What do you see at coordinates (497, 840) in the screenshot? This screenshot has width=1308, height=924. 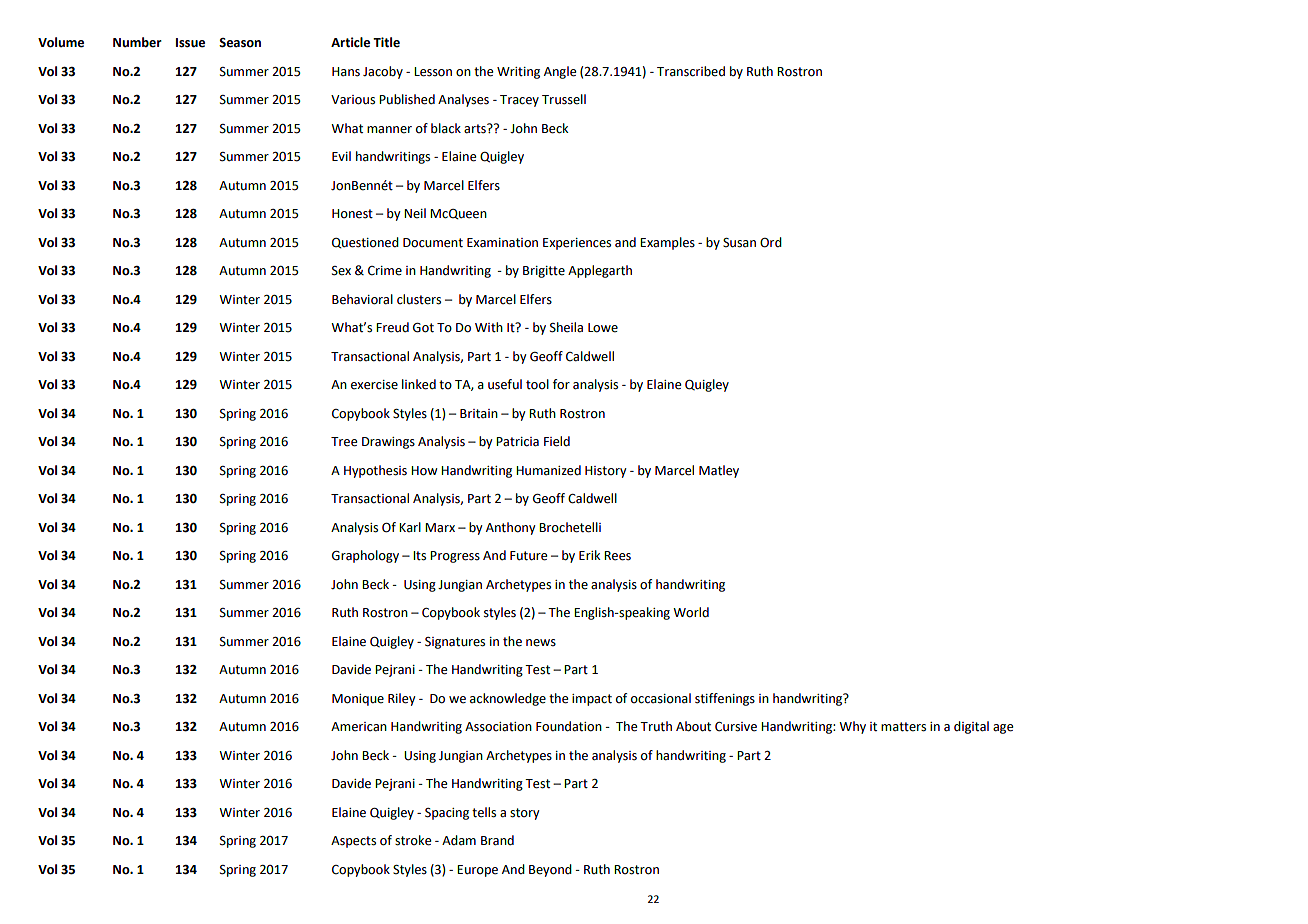 I see `Brand` at bounding box center [497, 840].
